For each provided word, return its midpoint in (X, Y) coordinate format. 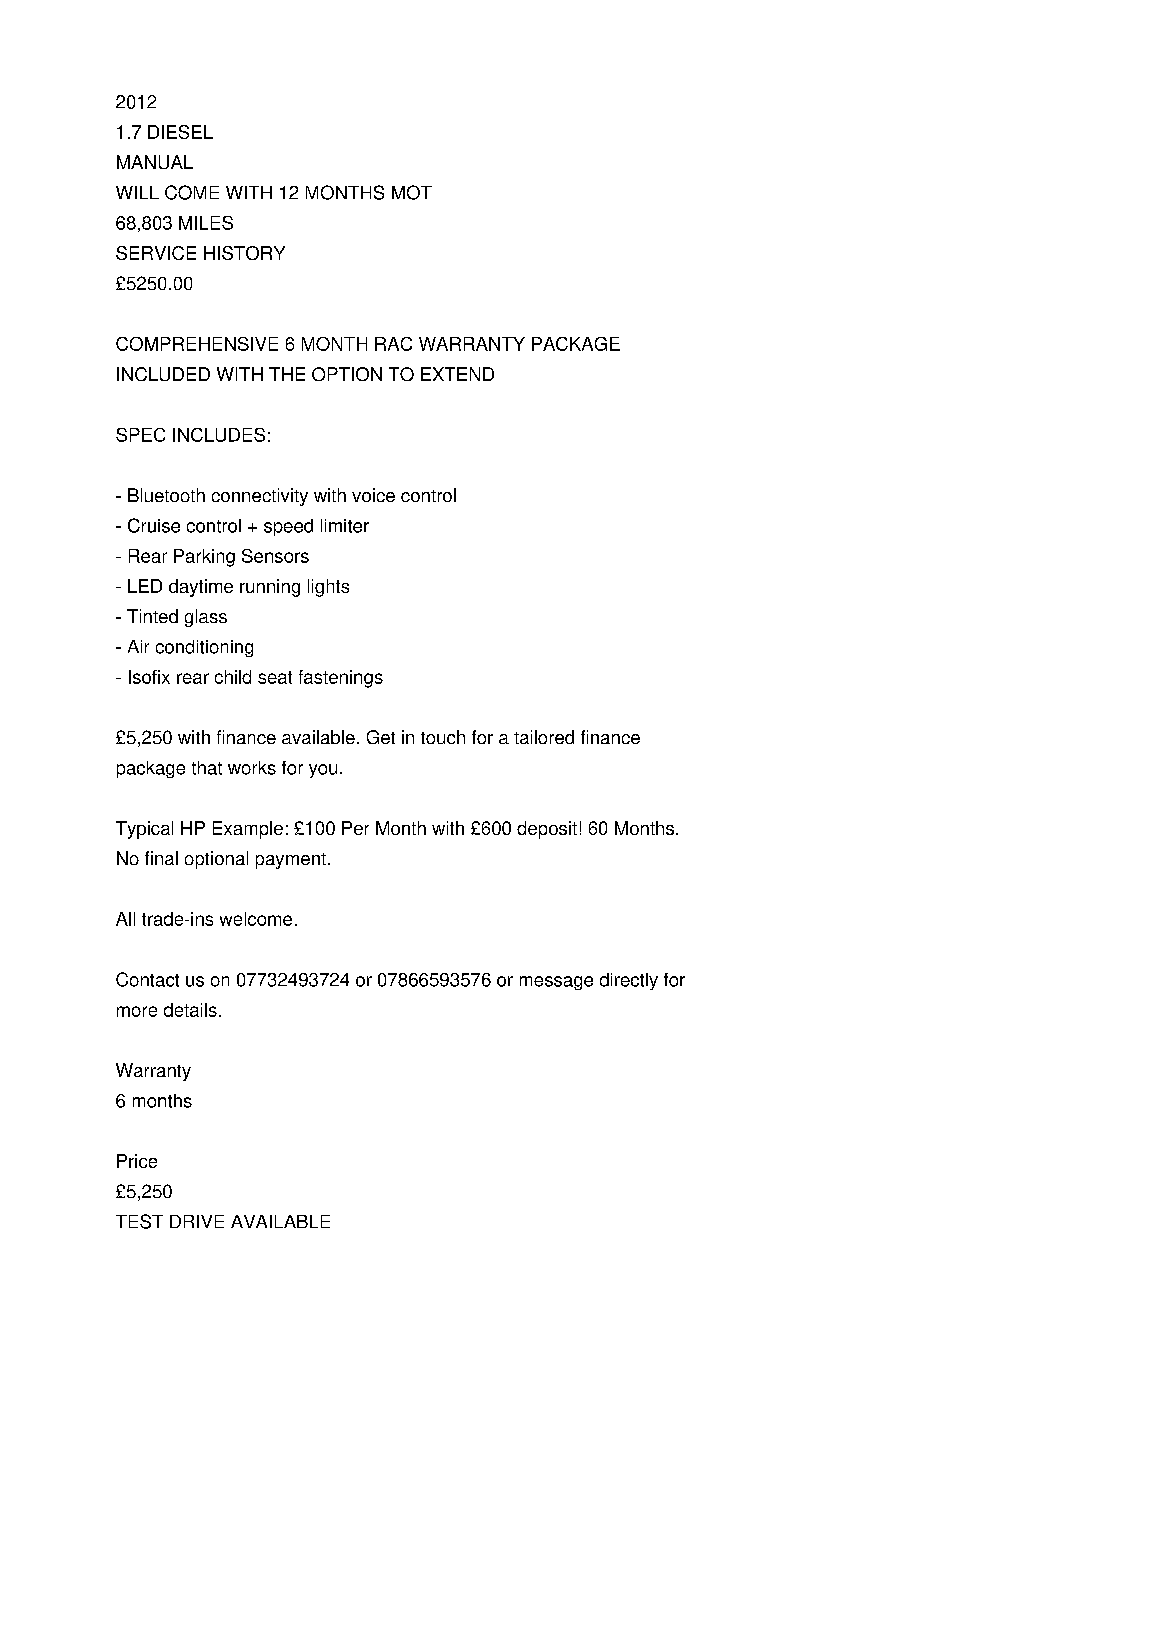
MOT (412, 192)
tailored (544, 737)
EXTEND (457, 374)
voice (373, 495)
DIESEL (180, 132)
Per (355, 828)
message (556, 983)
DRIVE (197, 1221)
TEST (139, 1221)
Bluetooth (166, 495)
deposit (547, 830)
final (161, 858)
